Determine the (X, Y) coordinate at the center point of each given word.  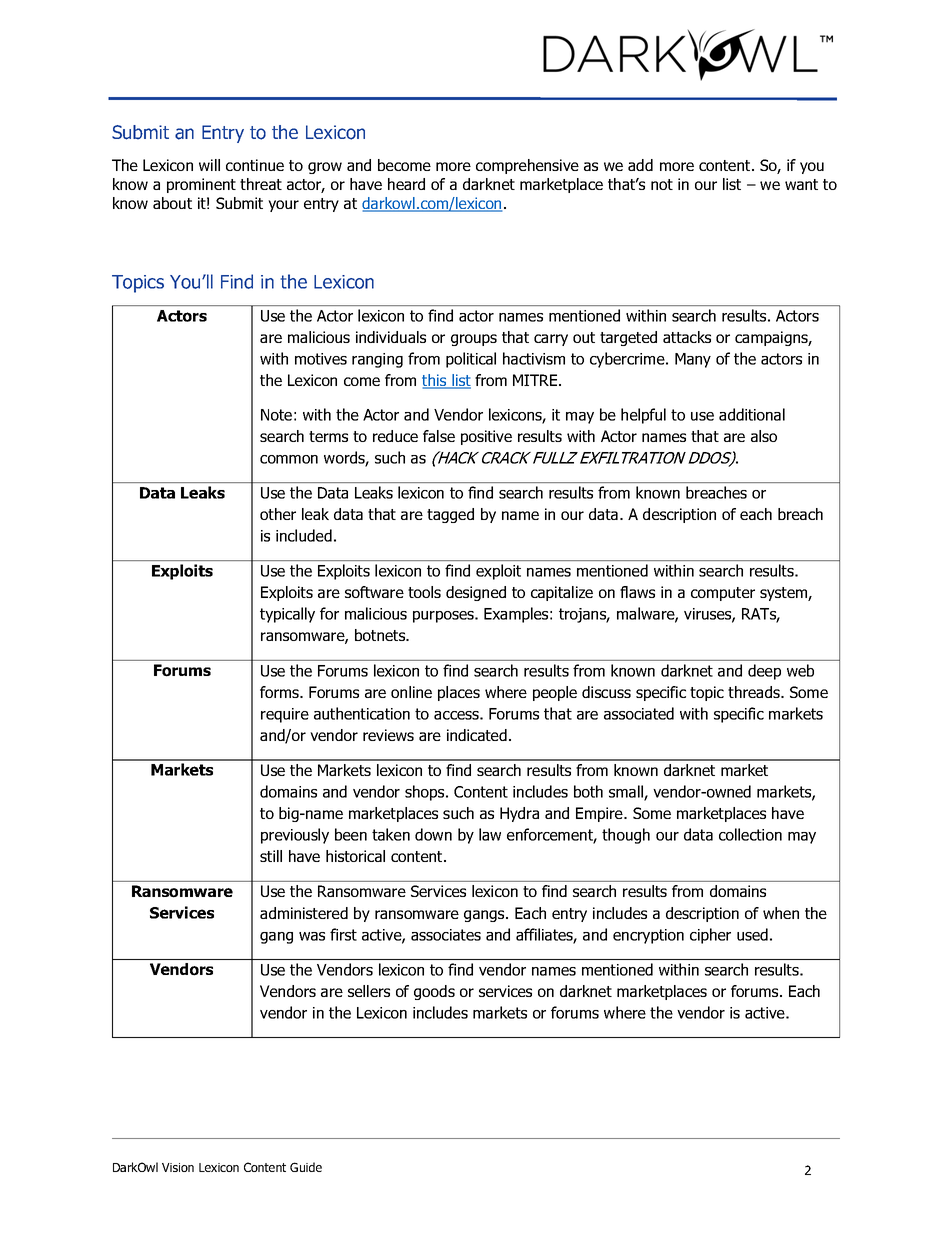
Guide (306, 1167)
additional (752, 414)
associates (446, 935)
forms (280, 692)
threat (261, 184)
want (801, 184)
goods (434, 992)
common (289, 459)
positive (486, 437)
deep (764, 672)
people (555, 693)
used (752, 934)
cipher (710, 936)
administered (304, 913)
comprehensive (527, 166)
